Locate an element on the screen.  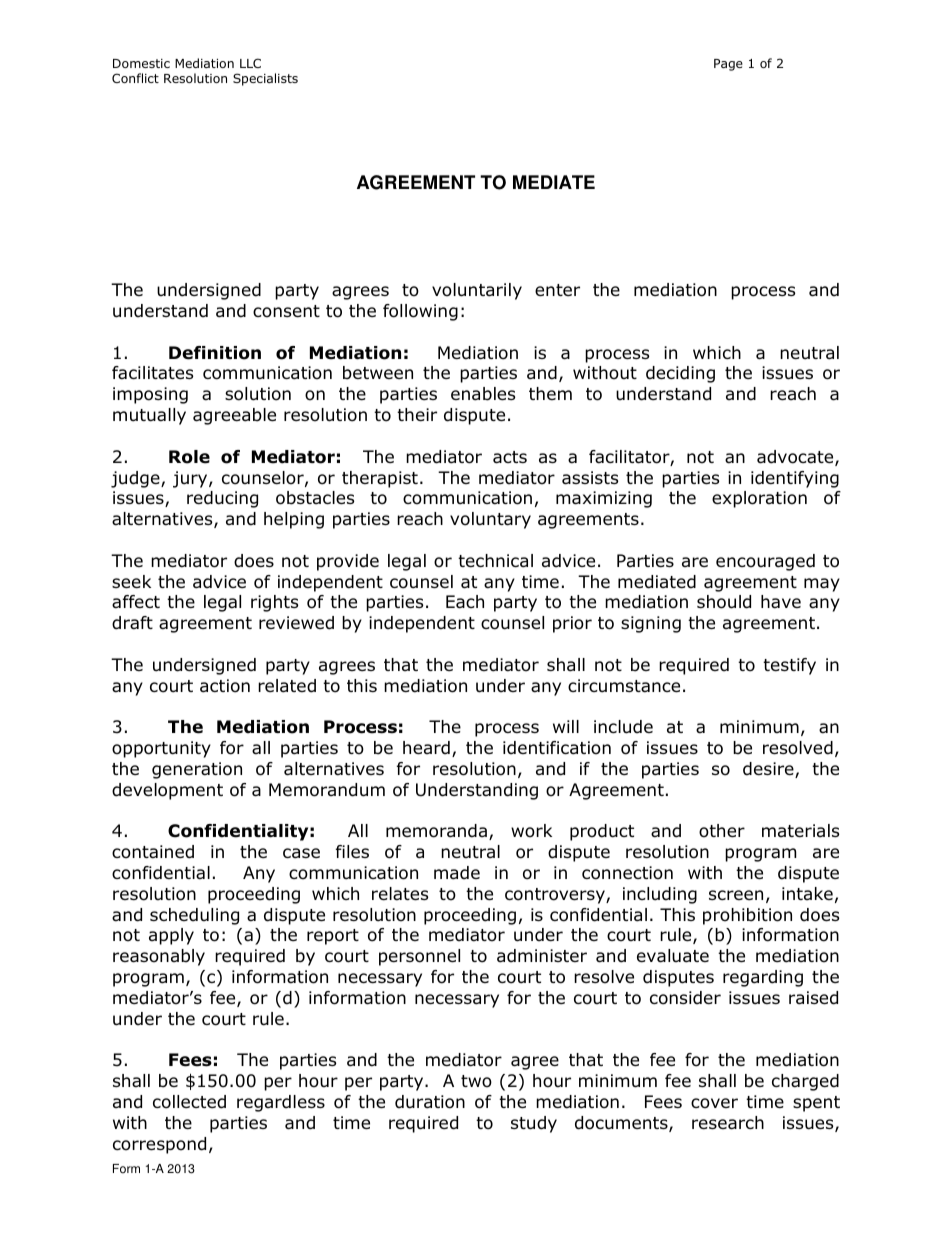
voluntarily is located at coordinates (477, 291).
